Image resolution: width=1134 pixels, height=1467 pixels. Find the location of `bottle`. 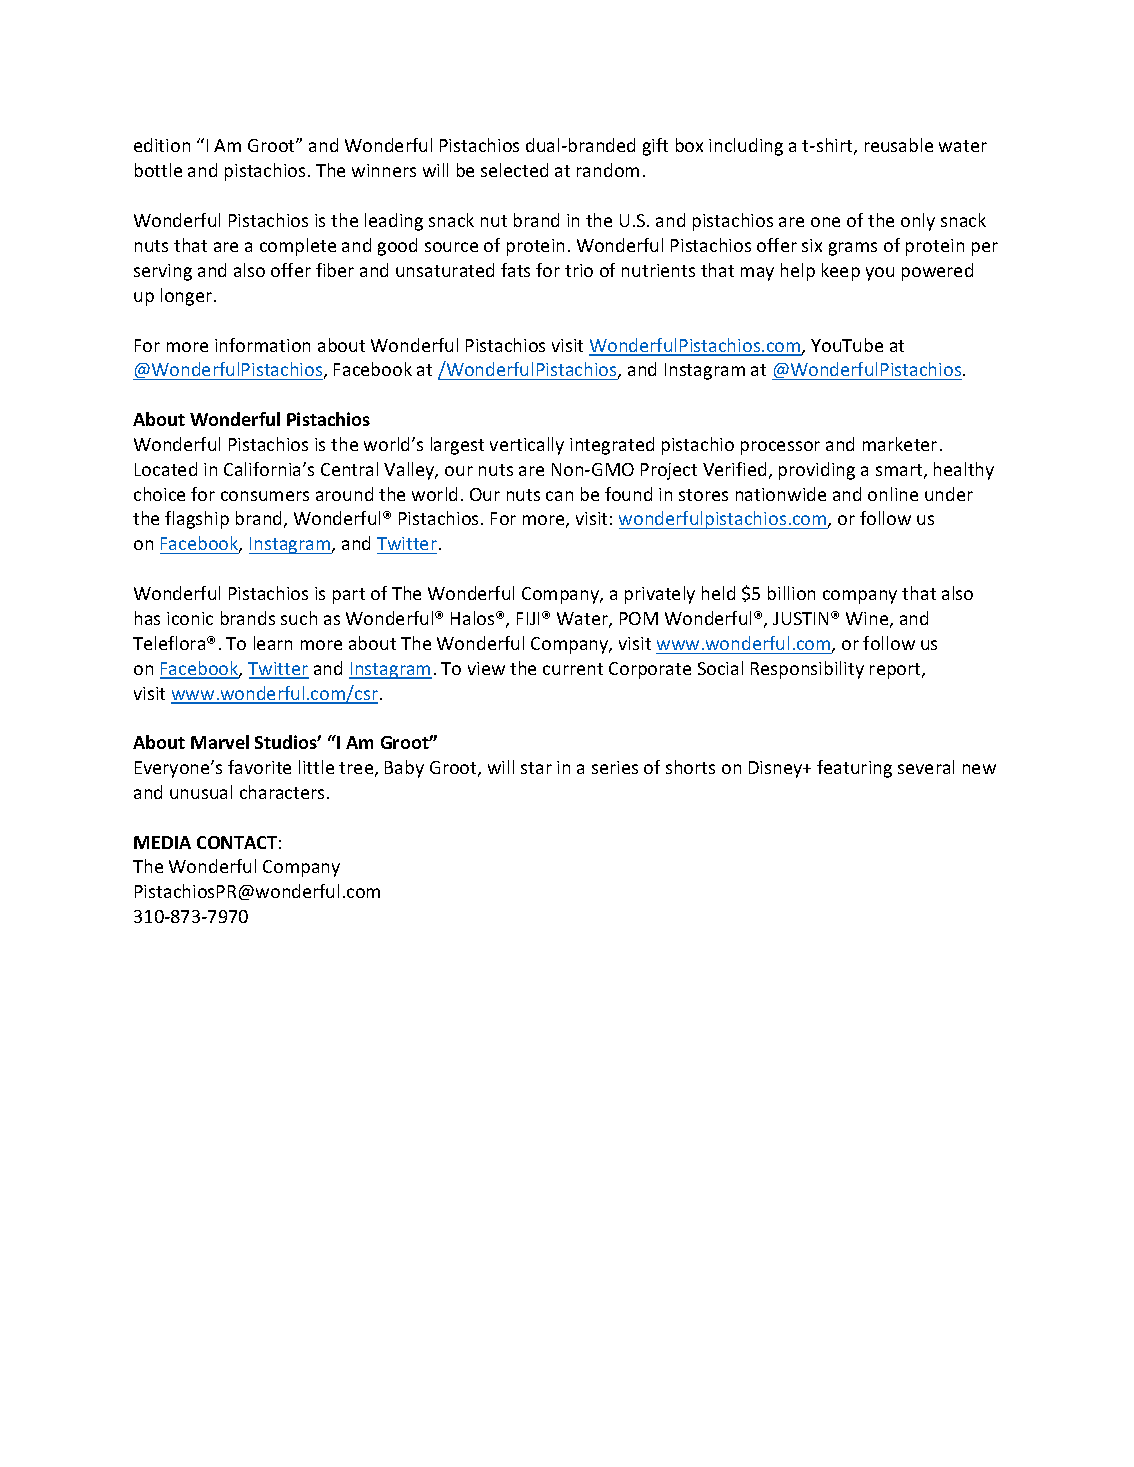

bottle is located at coordinates (158, 170).
